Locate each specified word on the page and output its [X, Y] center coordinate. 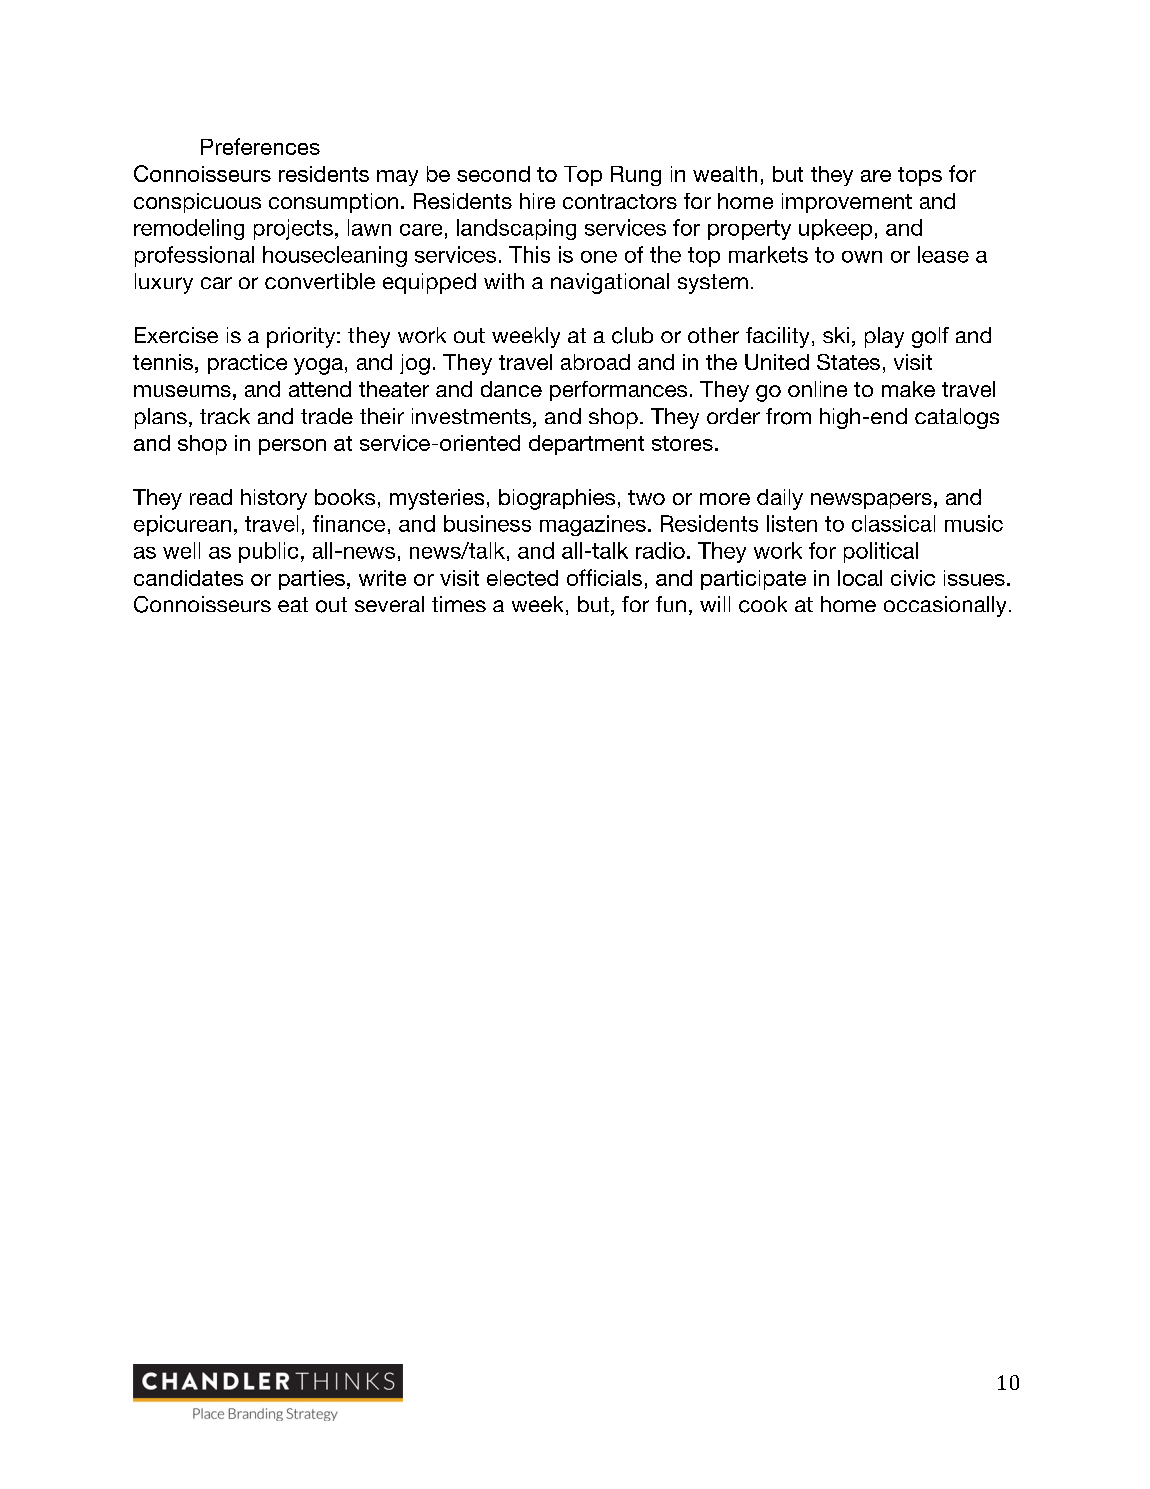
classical [893, 523]
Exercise [176, 335]
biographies [557, 499]
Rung [636, 176]
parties [312, 580]
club [632, 335]
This [529, 254]
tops [920, 176]
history [274, 499]
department [586, 445]
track [225, 416]
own [862, 257]
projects [293, 229]
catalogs [957, 418]
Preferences [260, 146]
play [884, 337]
